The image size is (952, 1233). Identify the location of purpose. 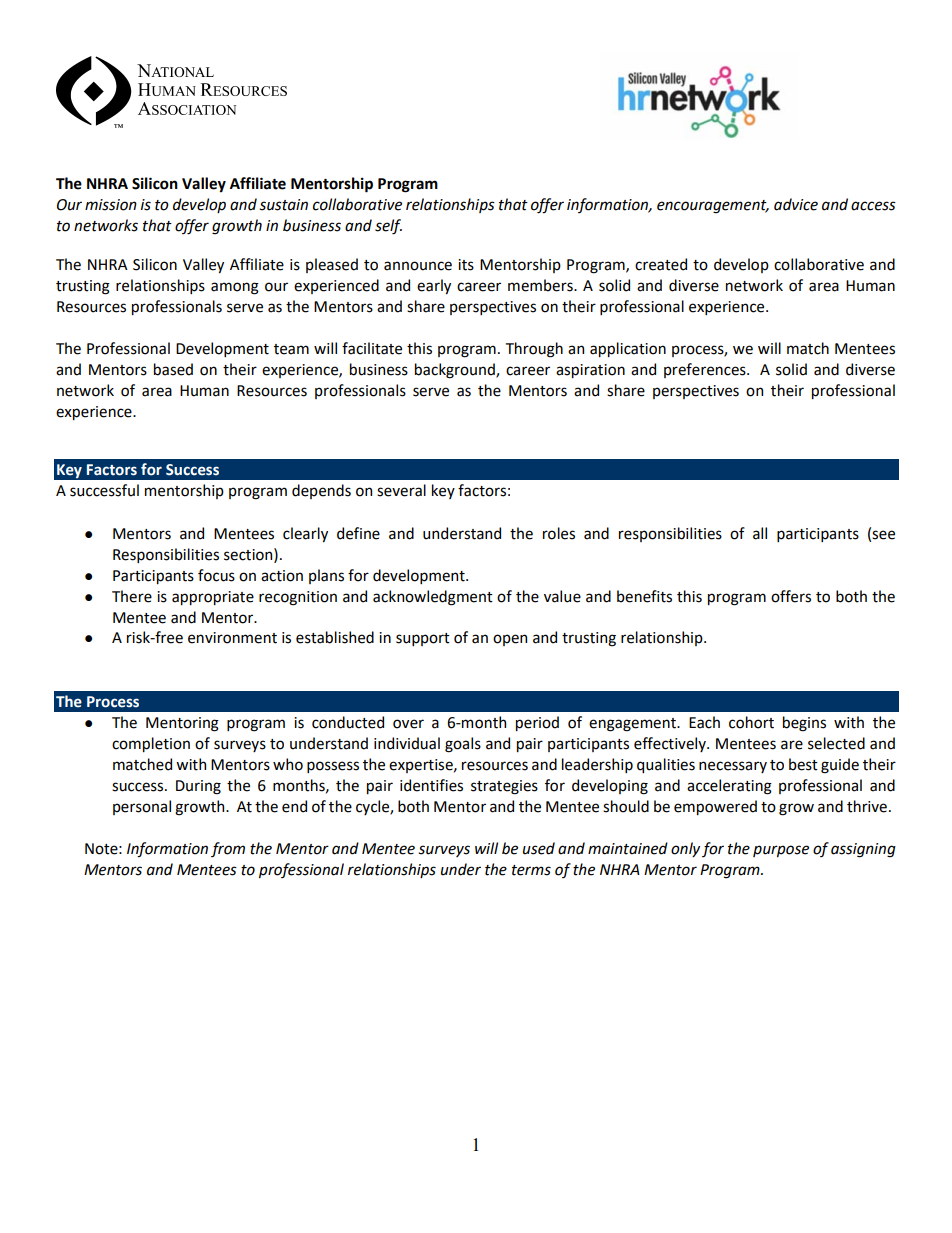
(781, 851).
